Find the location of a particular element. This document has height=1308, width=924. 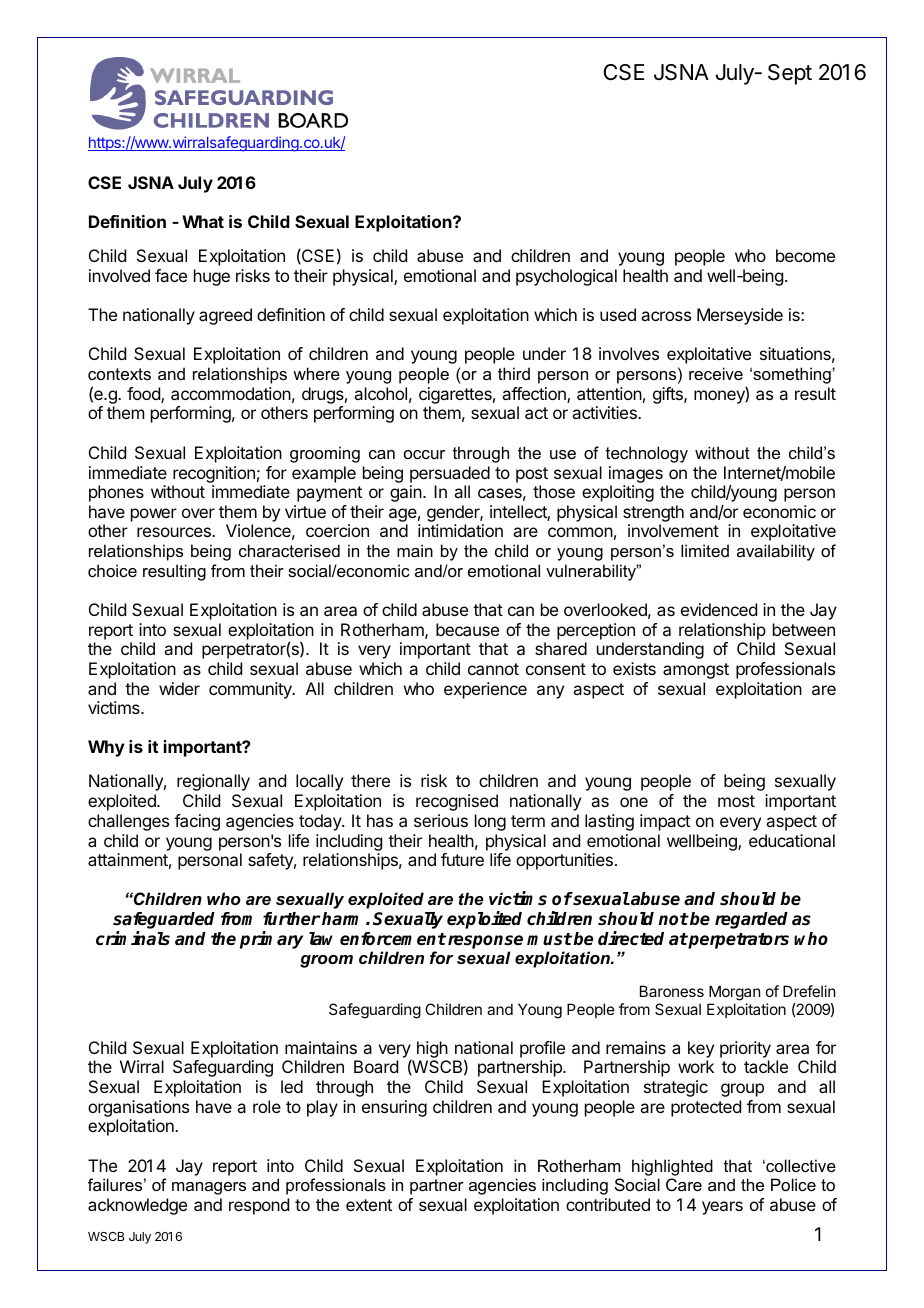

facing is located at coordinates (197, 822).
